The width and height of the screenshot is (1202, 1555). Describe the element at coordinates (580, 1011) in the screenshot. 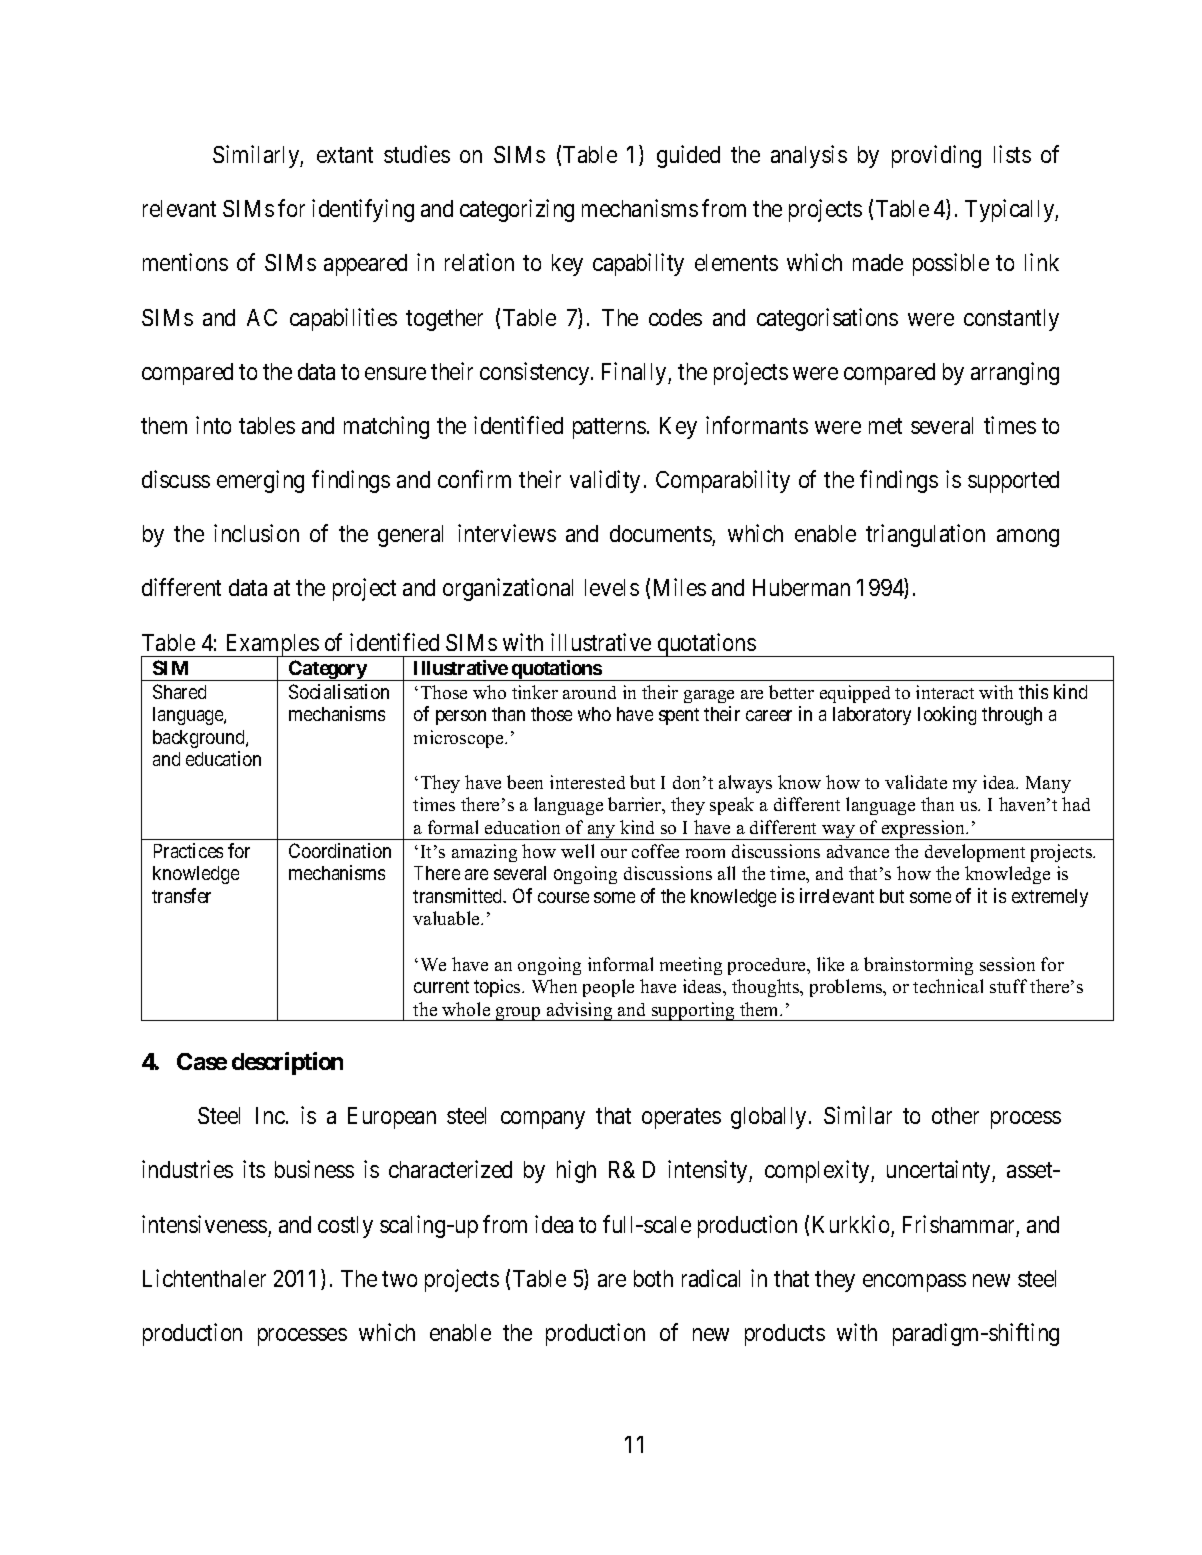

I see `advising` at that location.
